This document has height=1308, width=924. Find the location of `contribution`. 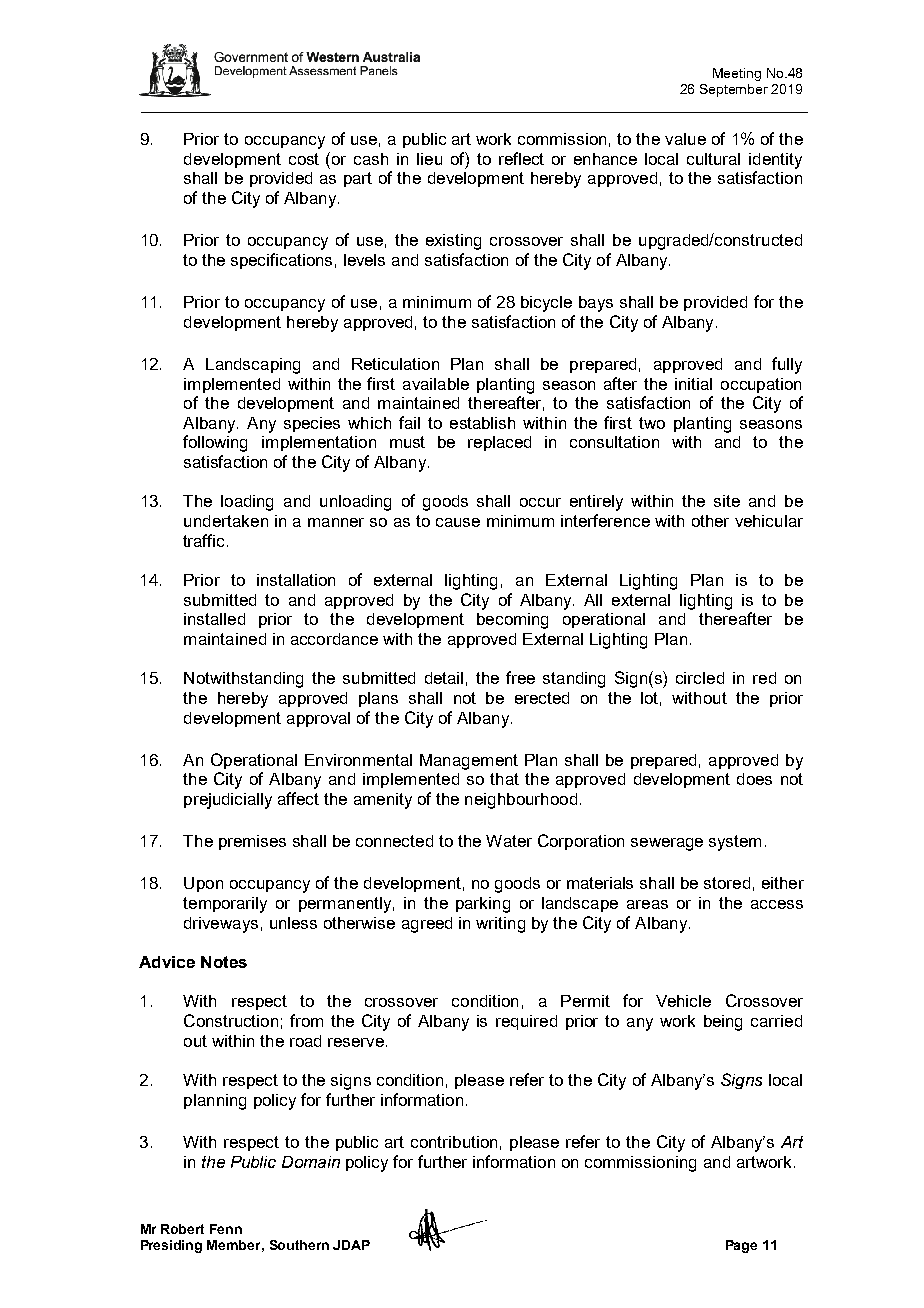

contribution is located at coordinates (454, 1142).
